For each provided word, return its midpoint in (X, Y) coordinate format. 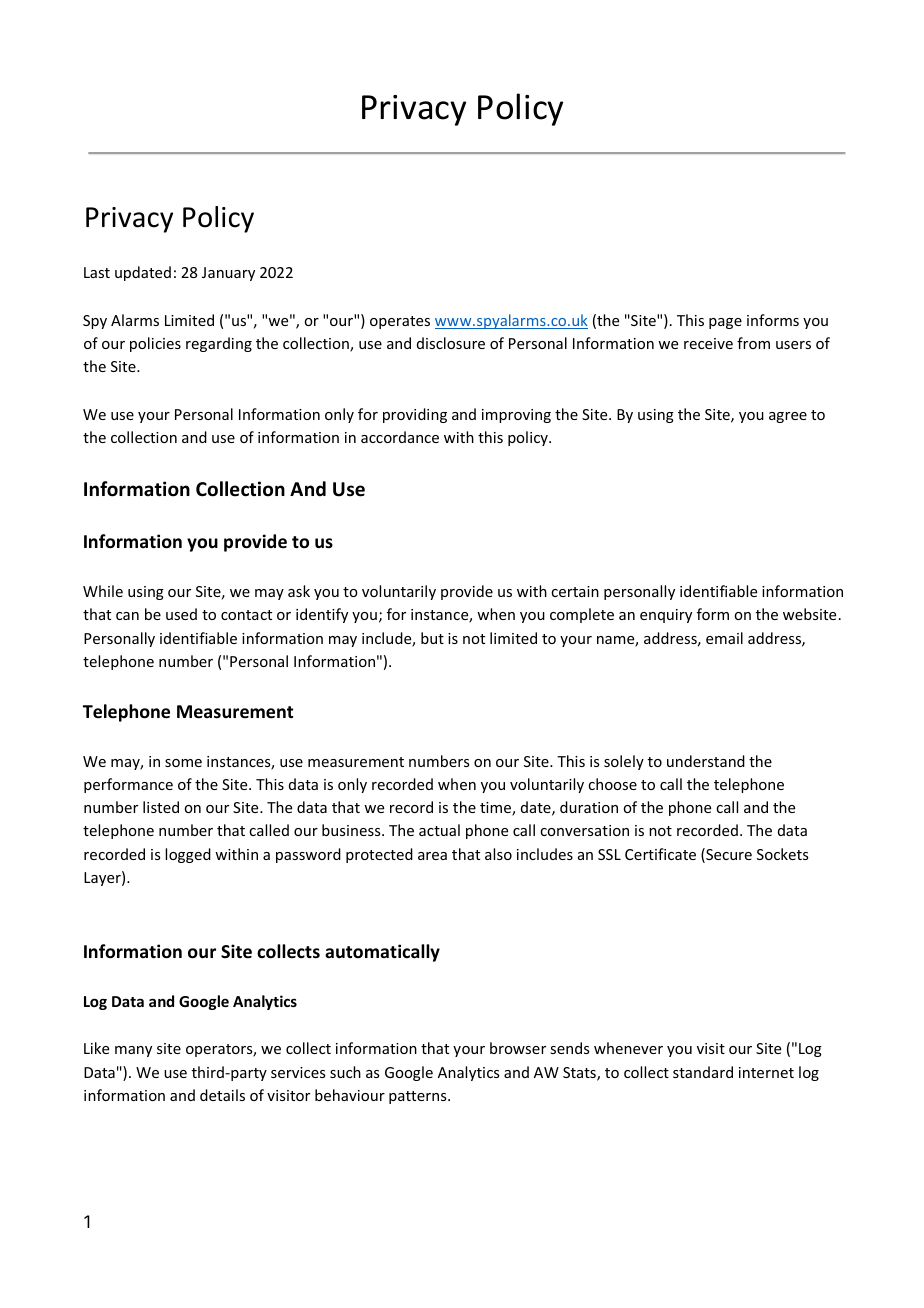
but (432, 638)
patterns (419, 1097)
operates (400, 322)
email (724, 638)
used (181, 614)
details (222, 1095)
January (228, 274)
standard (703, 1072)
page (725, 323)
